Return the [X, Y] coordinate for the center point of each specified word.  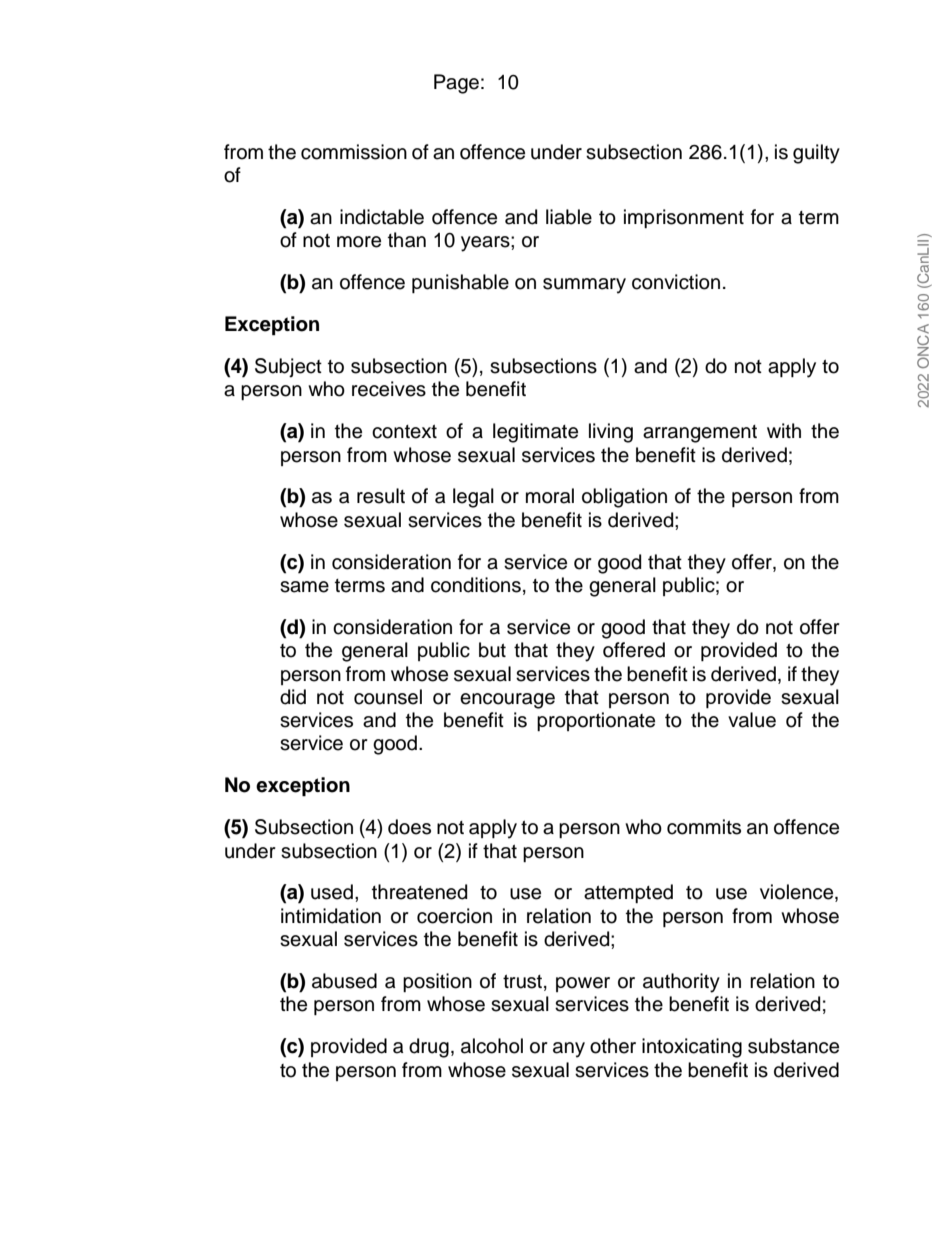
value [752, 720]
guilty [816, 154]
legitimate [535, 433]
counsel [388, 697]
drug [429, 1048]
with [784, 430]
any [569, 1050]
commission [354, 152]
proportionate [596, 721]
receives [389, 389]
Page [456, 84]
